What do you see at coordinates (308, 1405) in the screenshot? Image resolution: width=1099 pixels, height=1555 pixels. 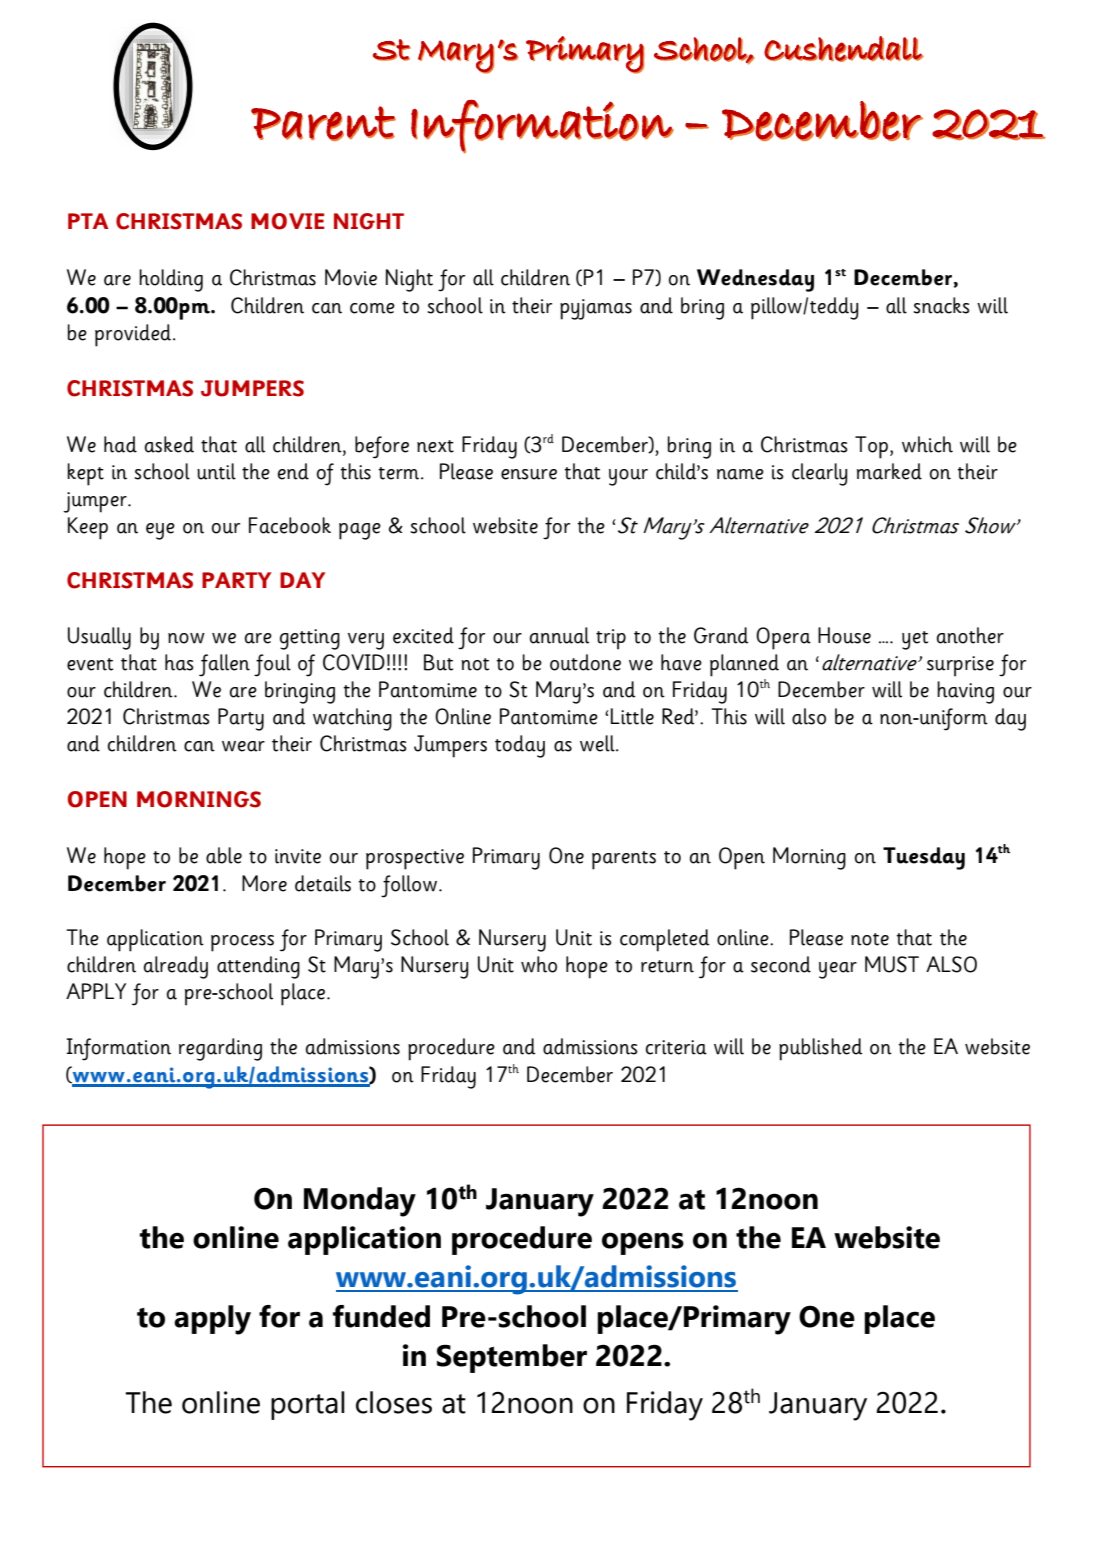 I see `portal` at bounding box center [308, 1405].
